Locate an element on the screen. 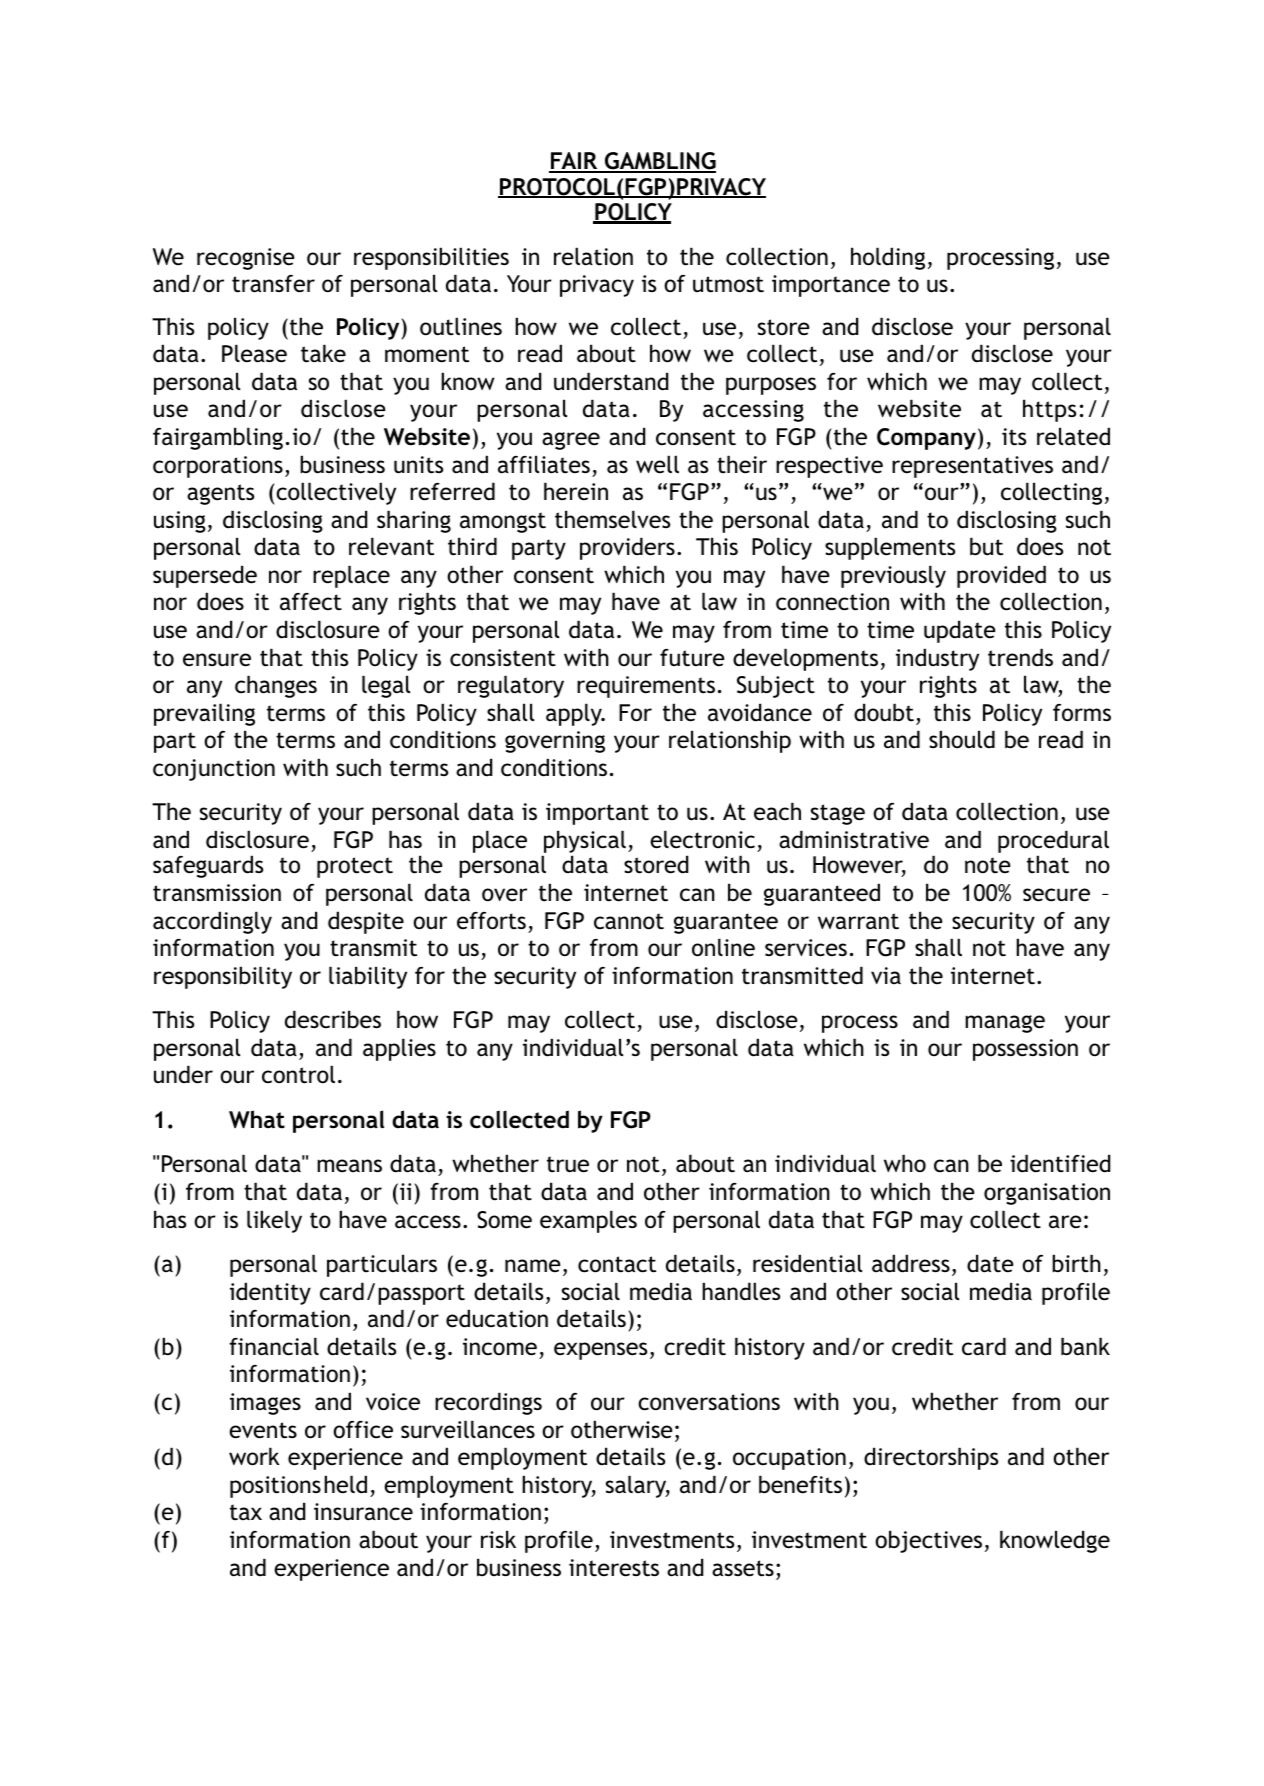  tax is located at coordinates (246, 1512).
